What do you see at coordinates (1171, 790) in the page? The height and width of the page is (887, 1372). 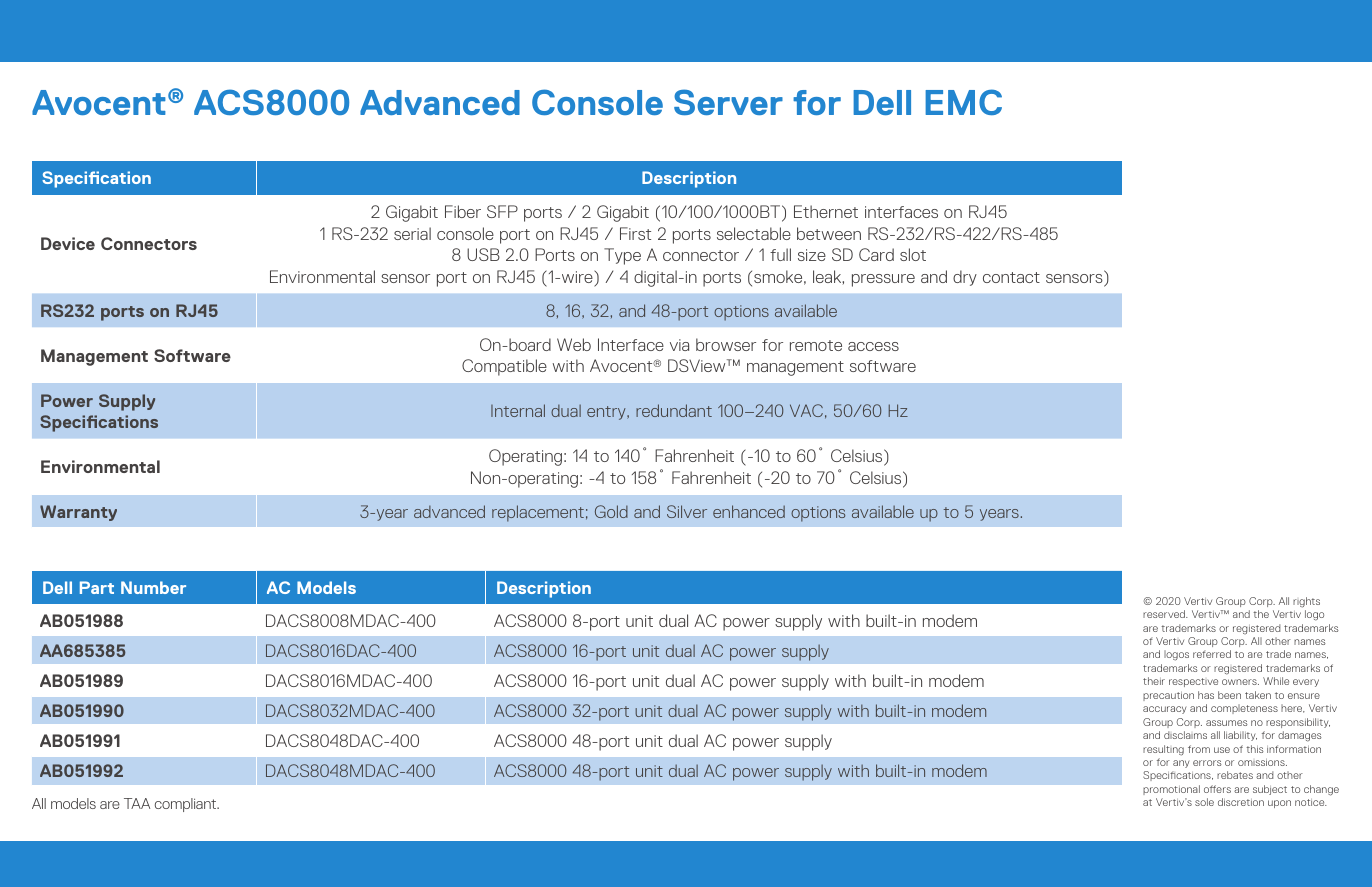 I see `promotional` at bounding box center [1171, 790].
